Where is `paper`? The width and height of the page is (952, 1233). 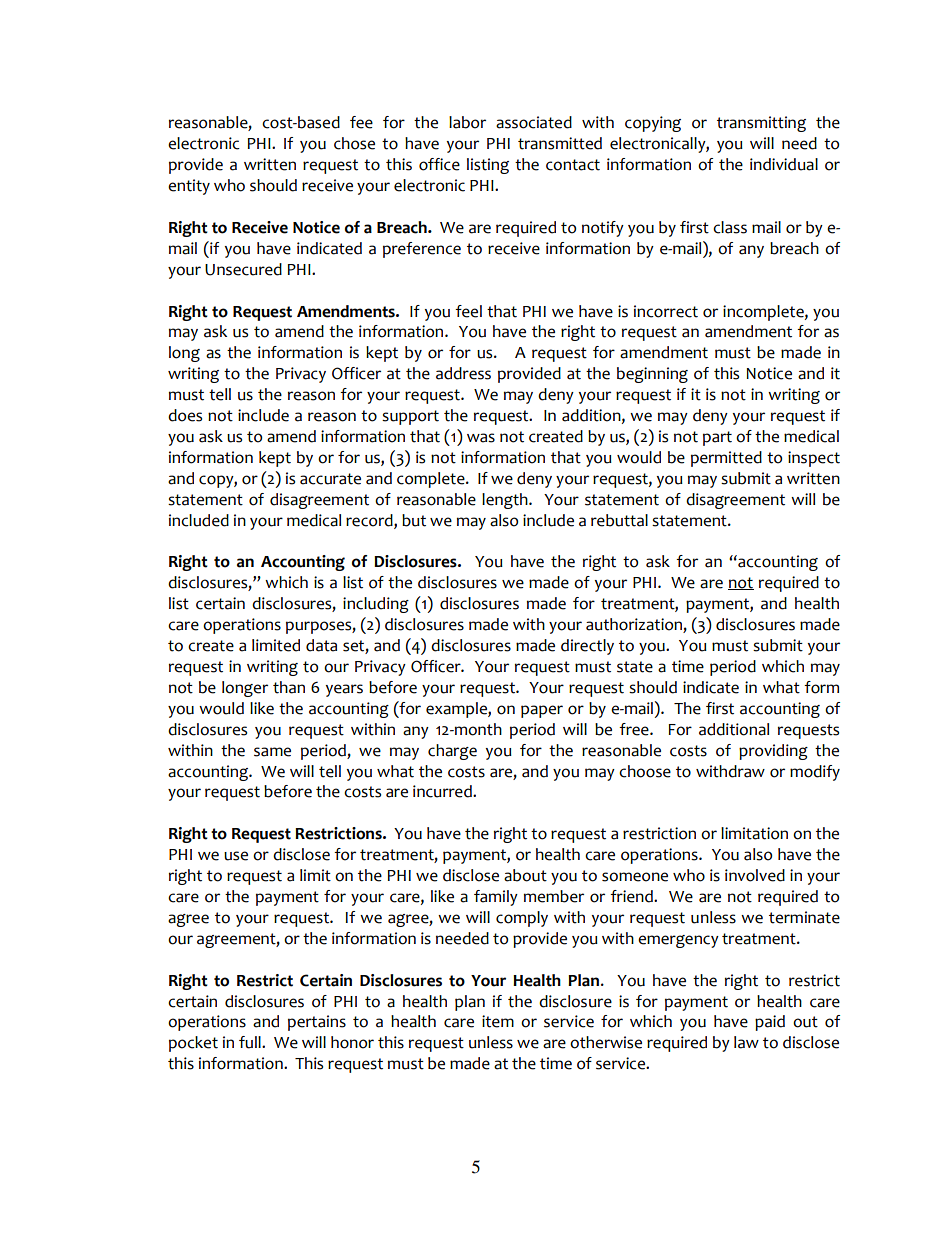 paper is located at coordinates (542, 711).
